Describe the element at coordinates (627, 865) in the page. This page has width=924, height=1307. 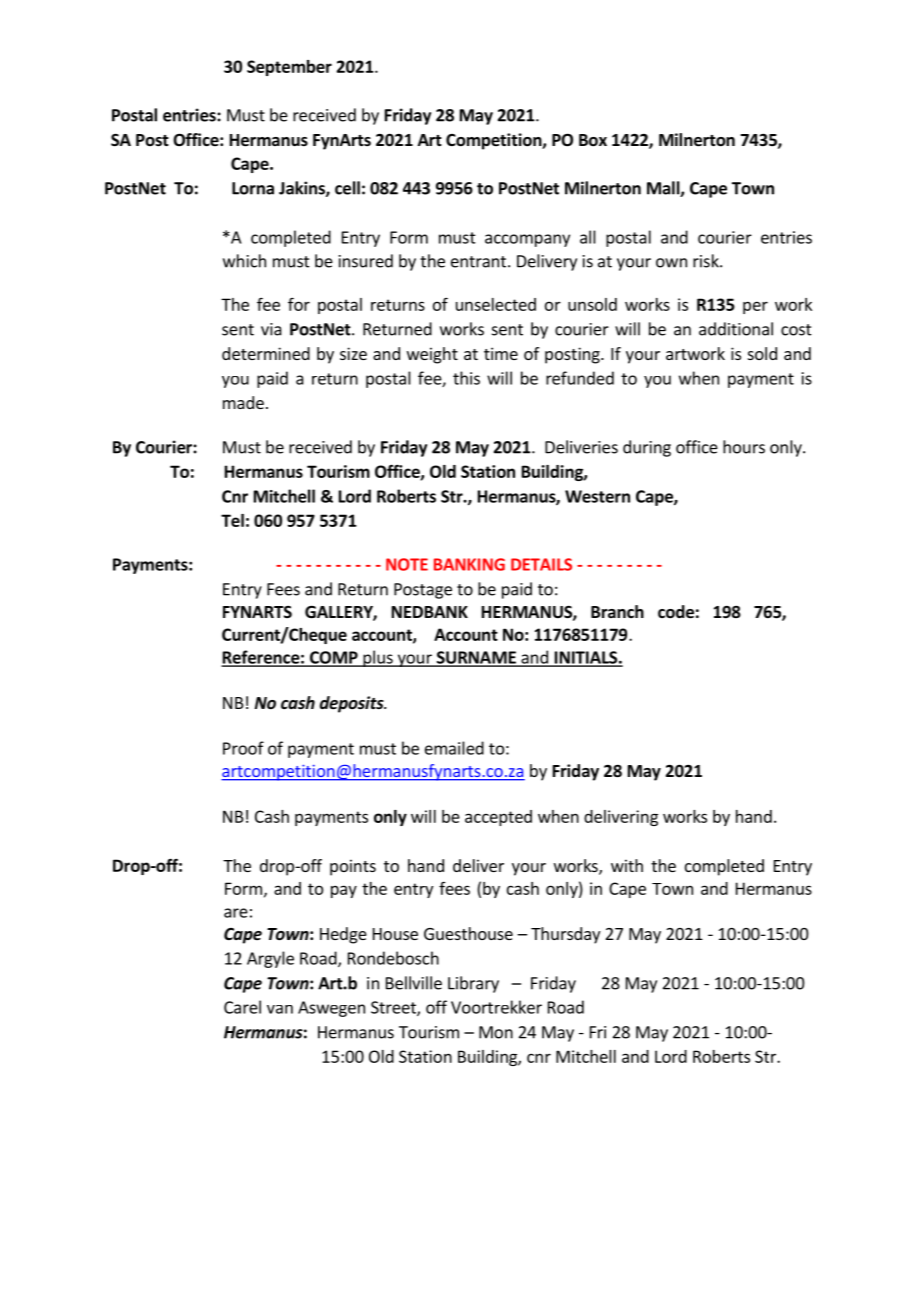
I see `with` at that location.
